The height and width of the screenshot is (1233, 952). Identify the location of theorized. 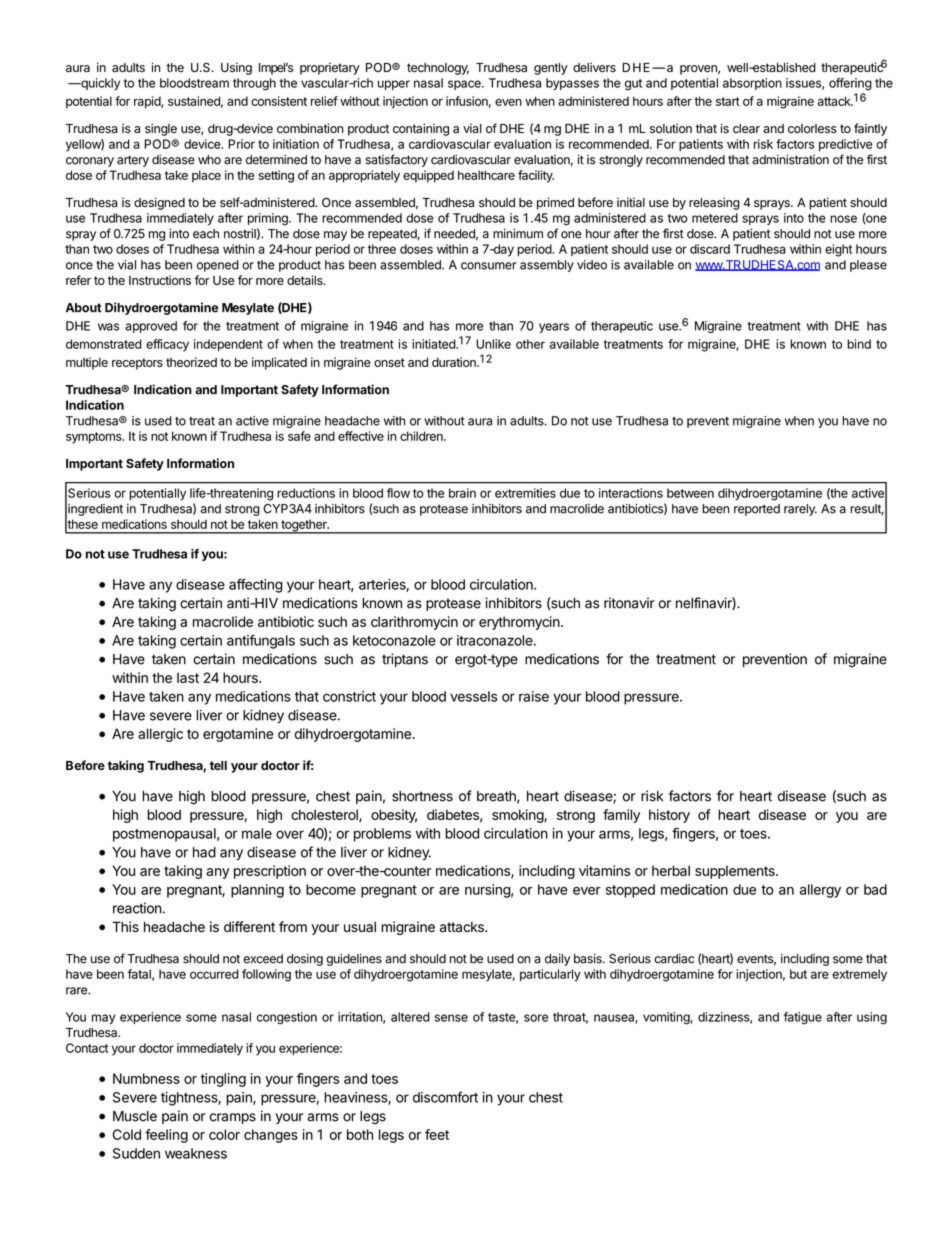
(191, 362).
